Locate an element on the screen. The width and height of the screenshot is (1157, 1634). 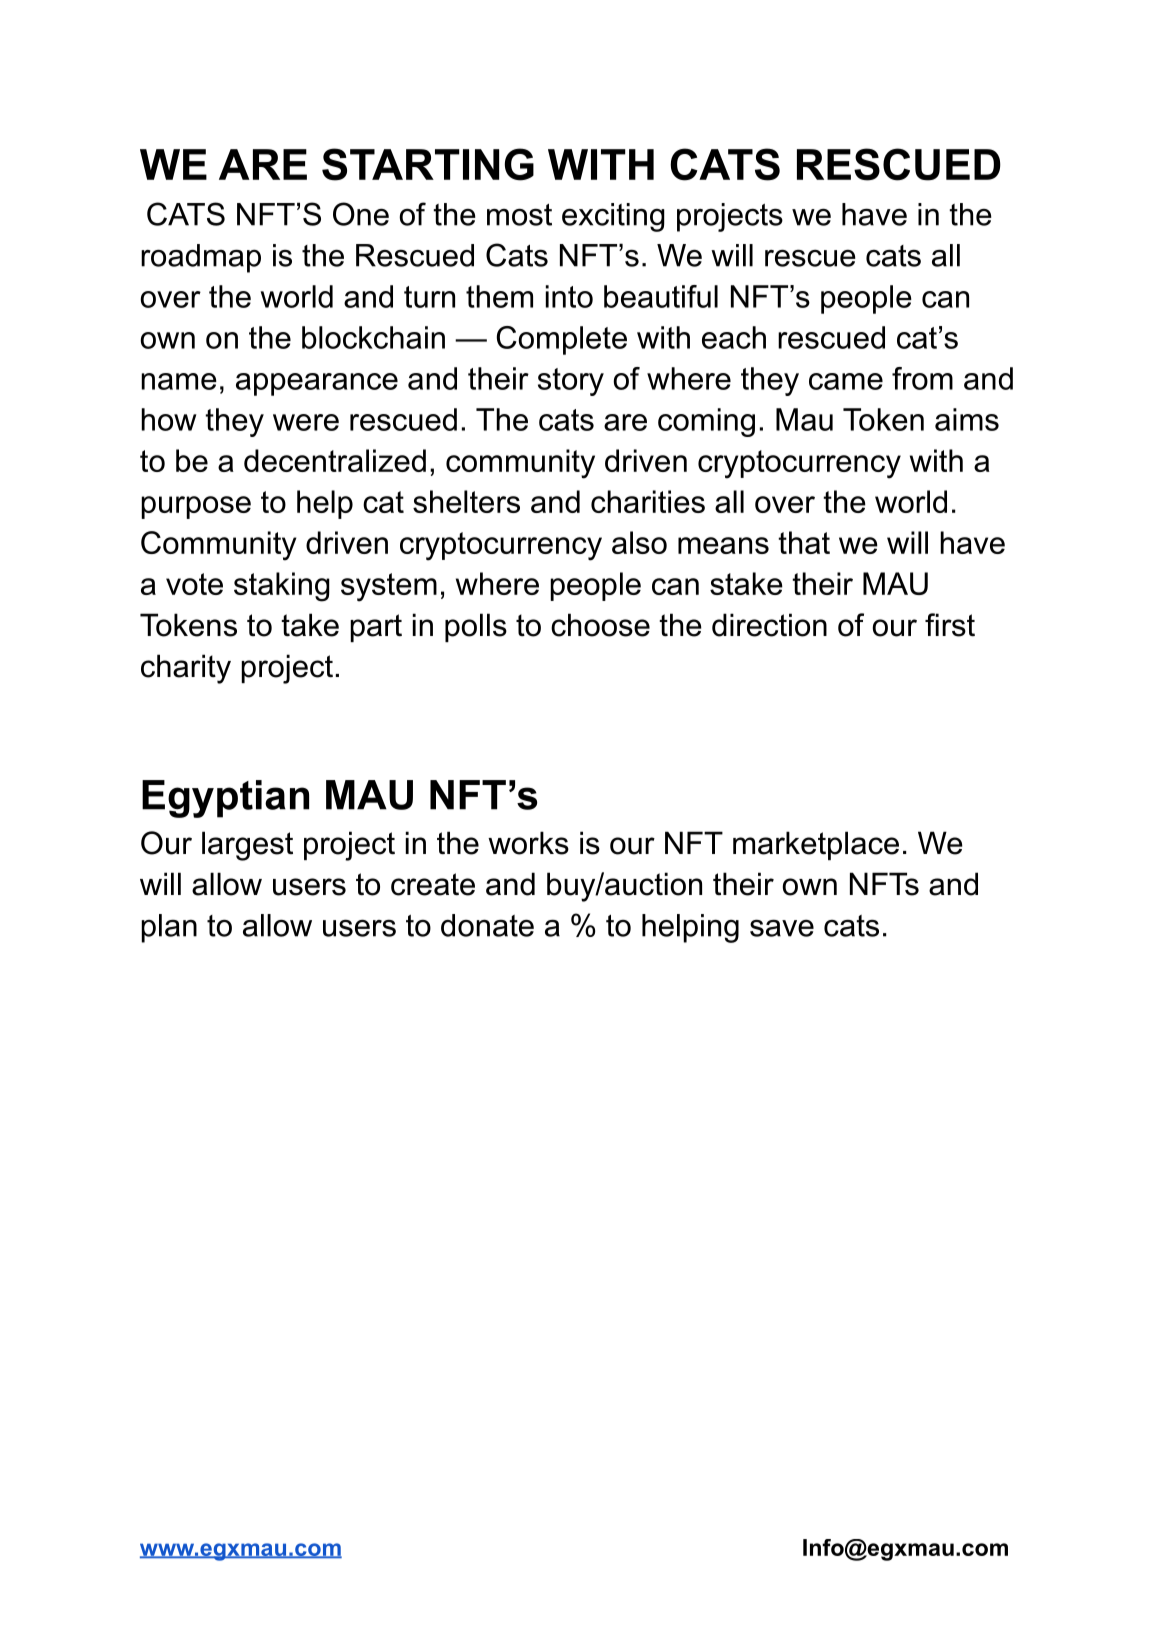
most is located at coordinates (519, 215).
